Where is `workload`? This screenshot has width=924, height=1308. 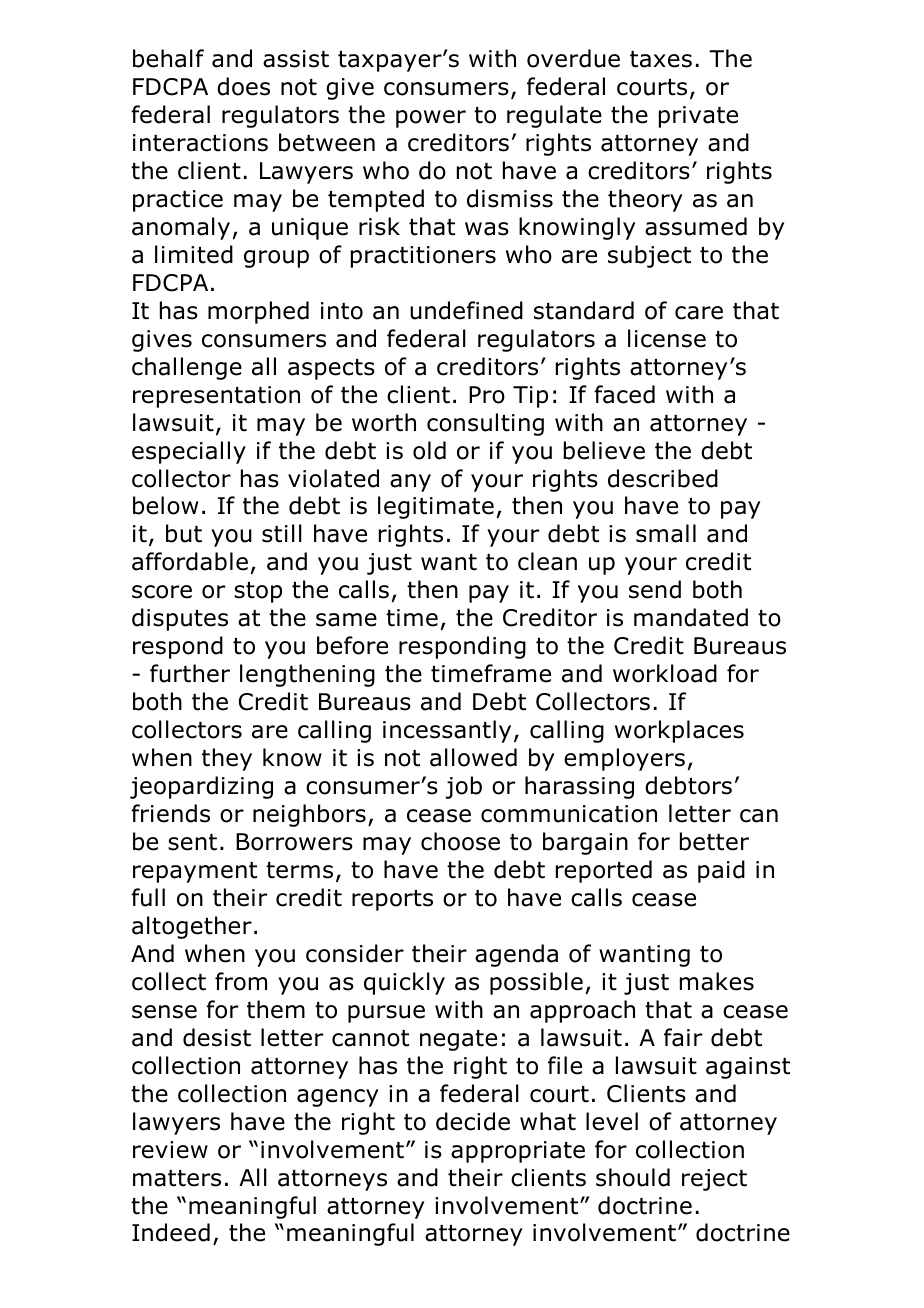
workload is located at coordinates (665, 673).
